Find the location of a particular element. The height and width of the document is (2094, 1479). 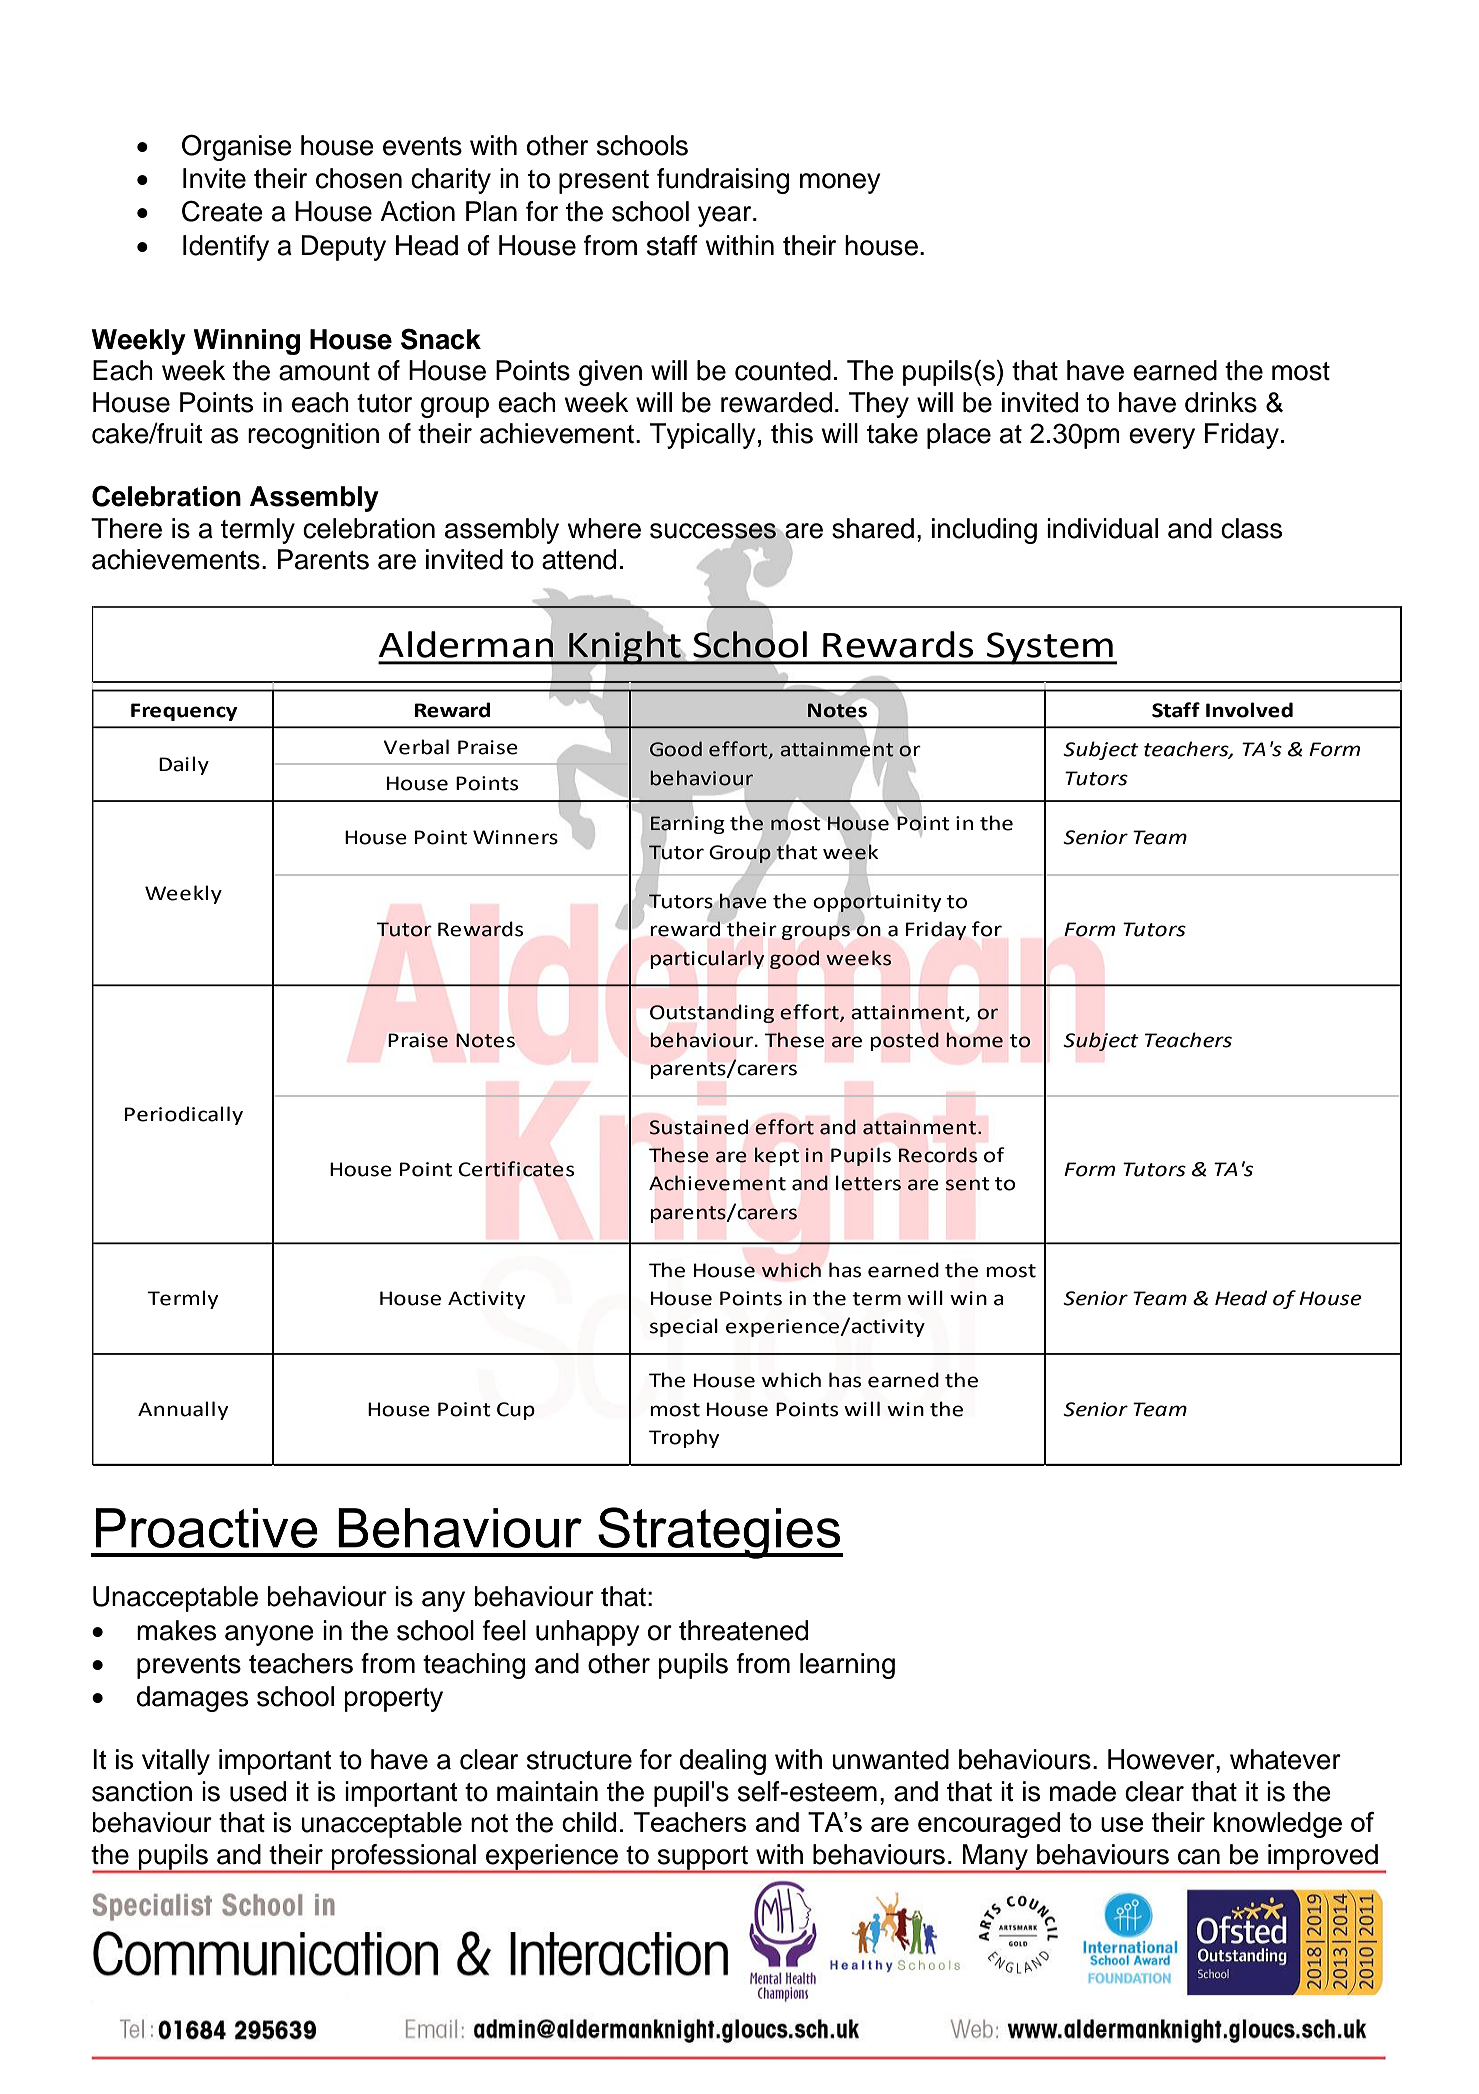

Winners is located at coordinates (515, 837).
